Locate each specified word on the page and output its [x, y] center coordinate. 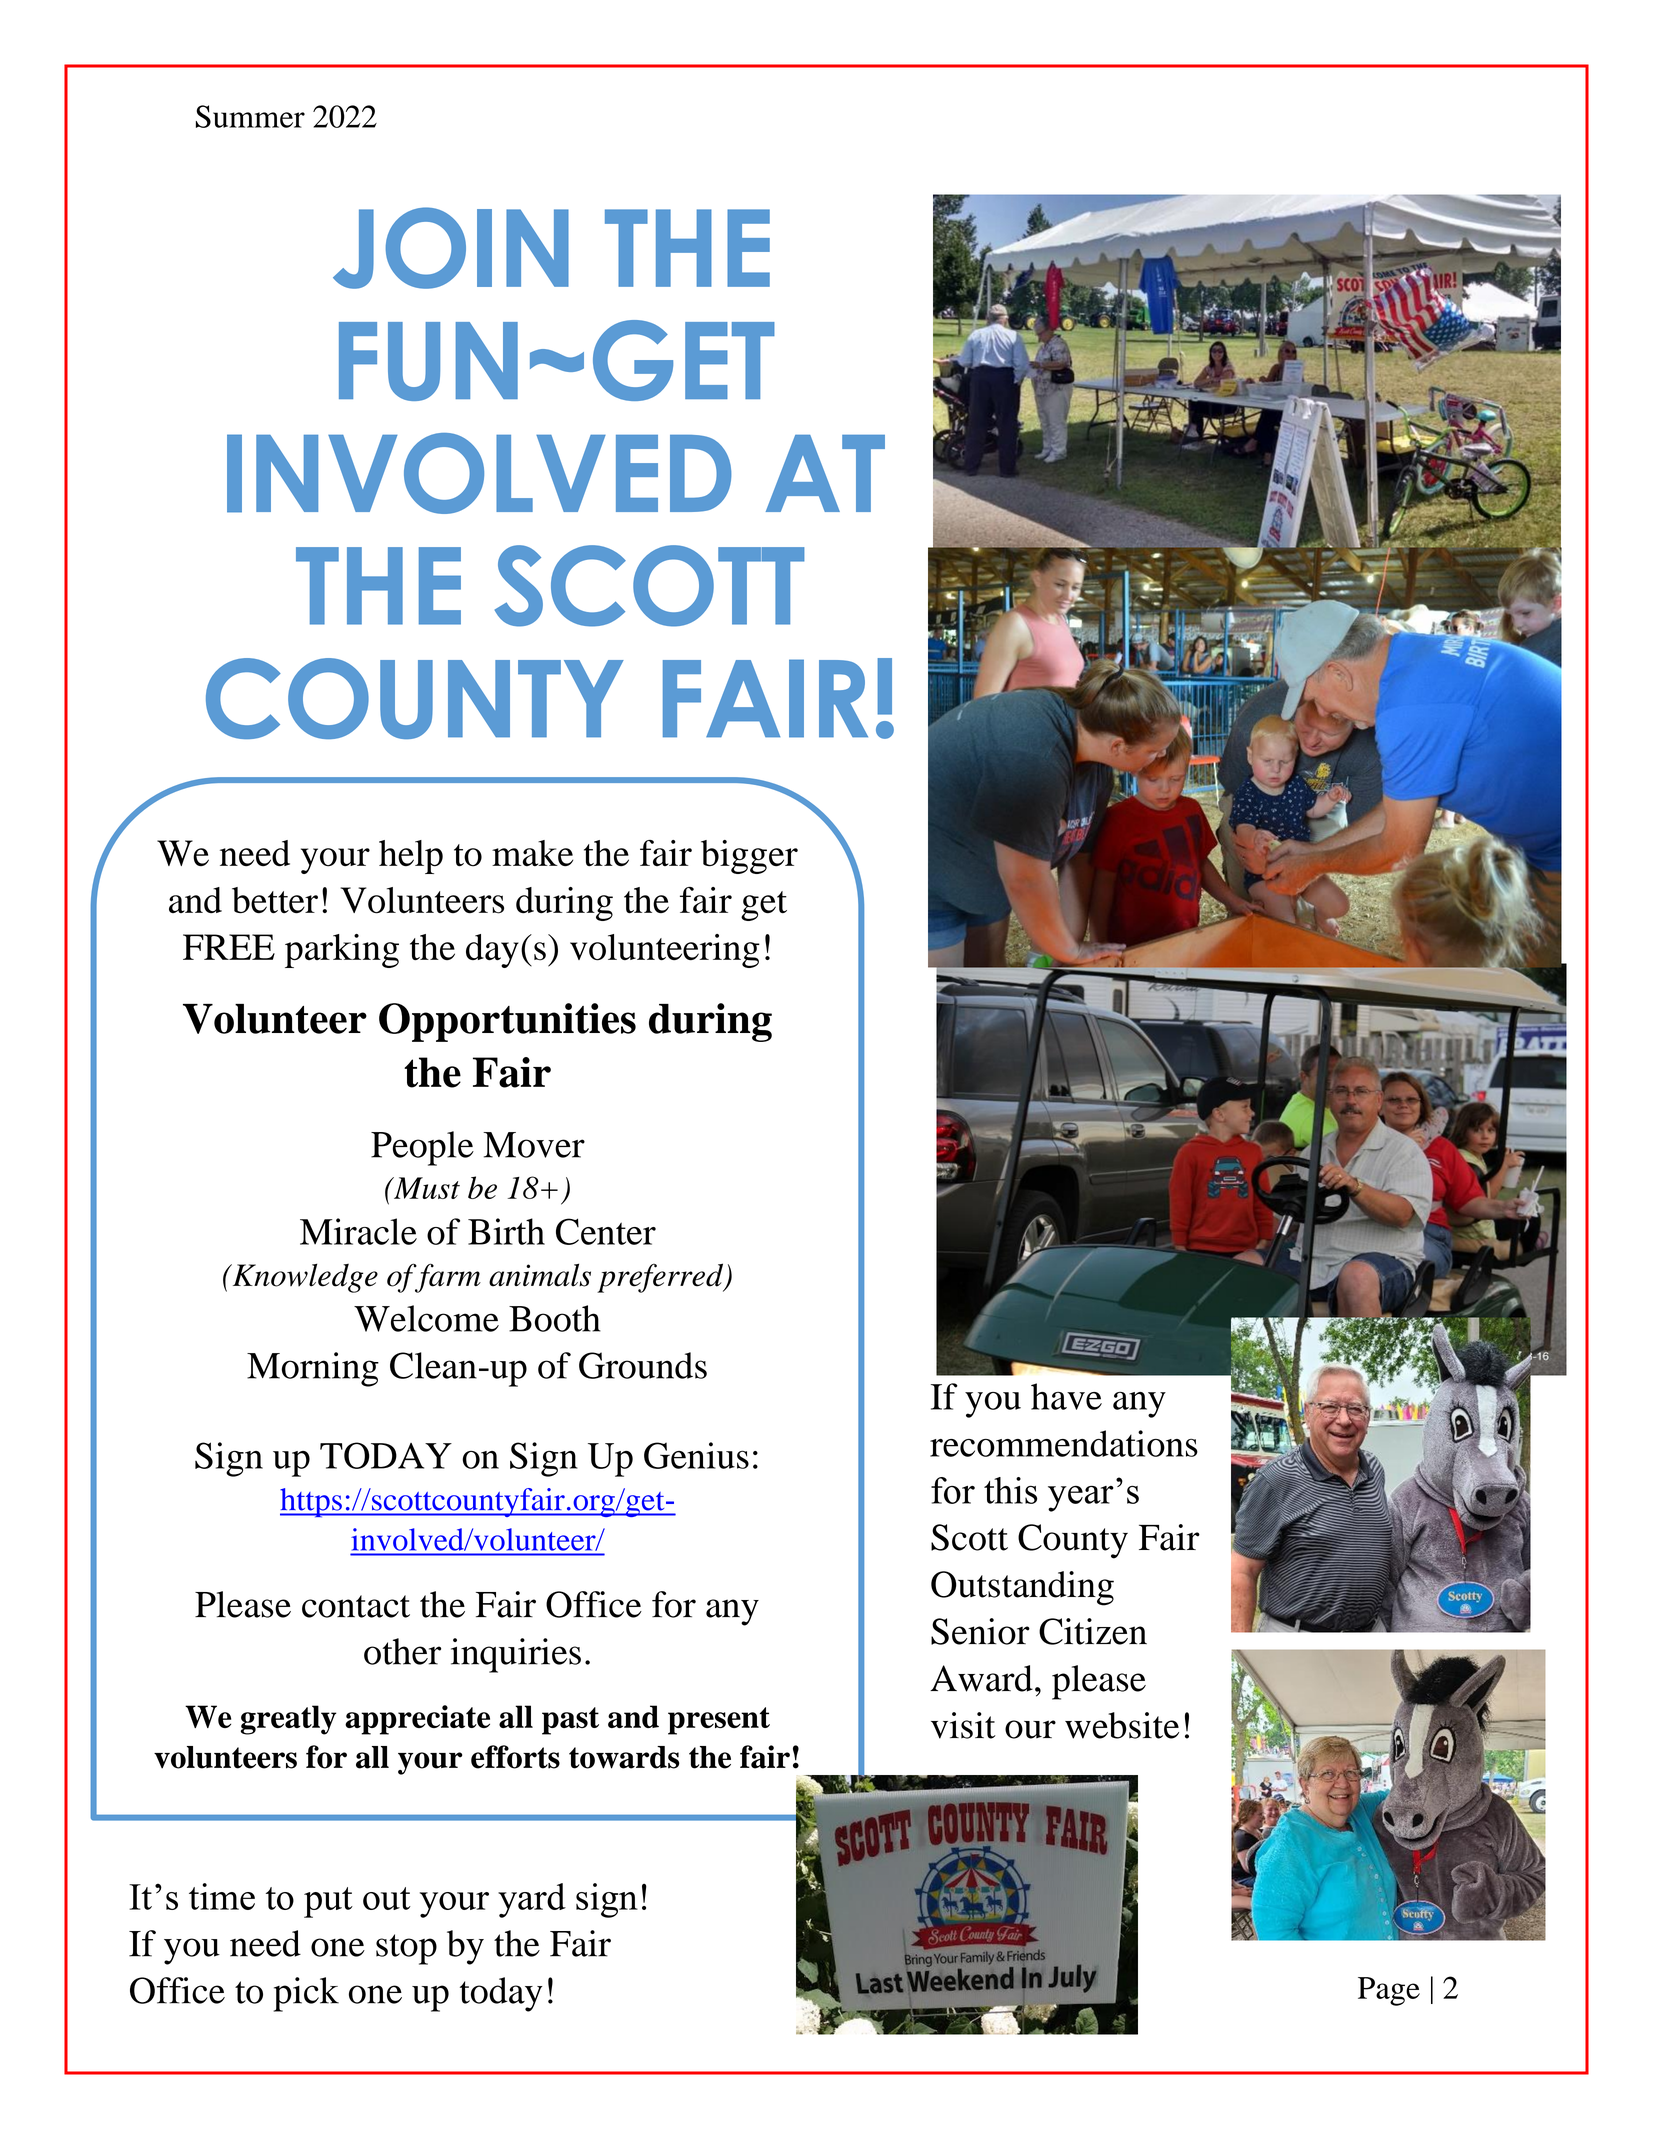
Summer [250, 116]
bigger [749, 857]
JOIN [451, 248]
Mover [534, 1145]
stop [406, 1949]
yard [532, 1900]
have [1066, 1396]
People [422, 1148]
